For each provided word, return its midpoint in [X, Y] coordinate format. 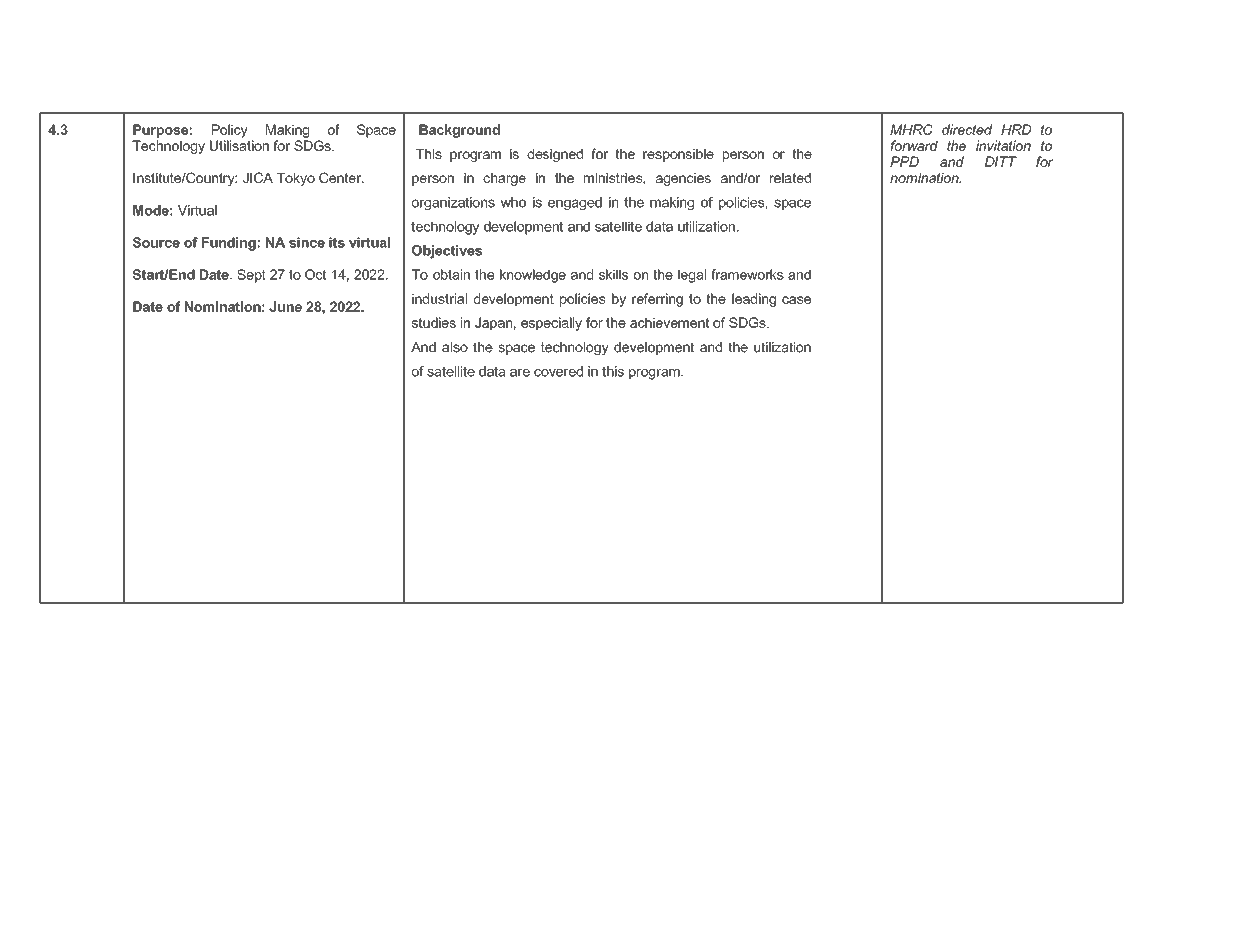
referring [657, 300]
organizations [453, 203]
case [796, 300]
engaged [575, 203]
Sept [251, 276]
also [455, 347]
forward [914, 145]
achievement [669, 322]
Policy [230, 131]
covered [558, 371]
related [790, 178]
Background [459, 131]
